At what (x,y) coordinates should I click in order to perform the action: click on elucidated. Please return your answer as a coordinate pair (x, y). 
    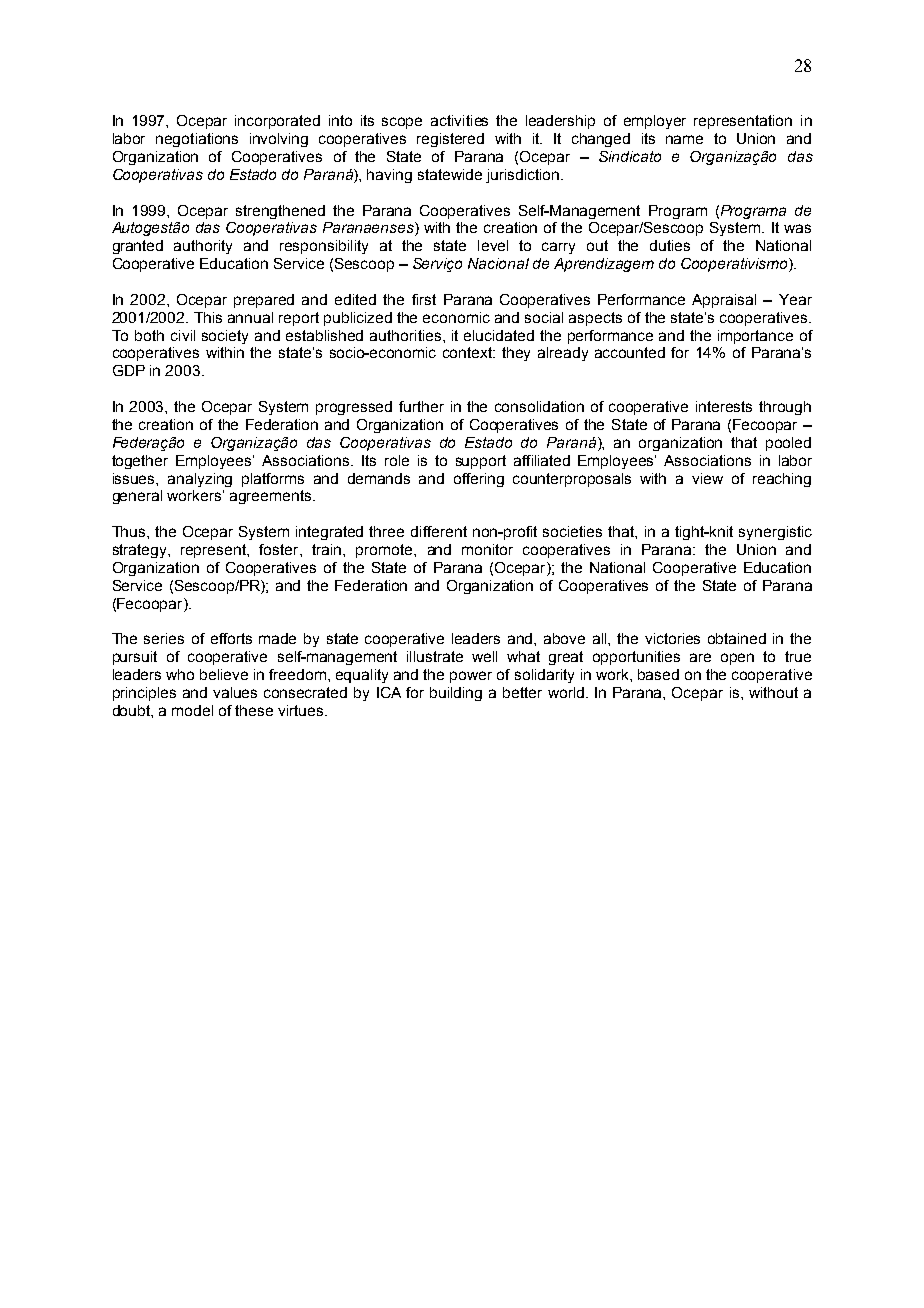
    Looking at the image, I should click on (499, 335).
